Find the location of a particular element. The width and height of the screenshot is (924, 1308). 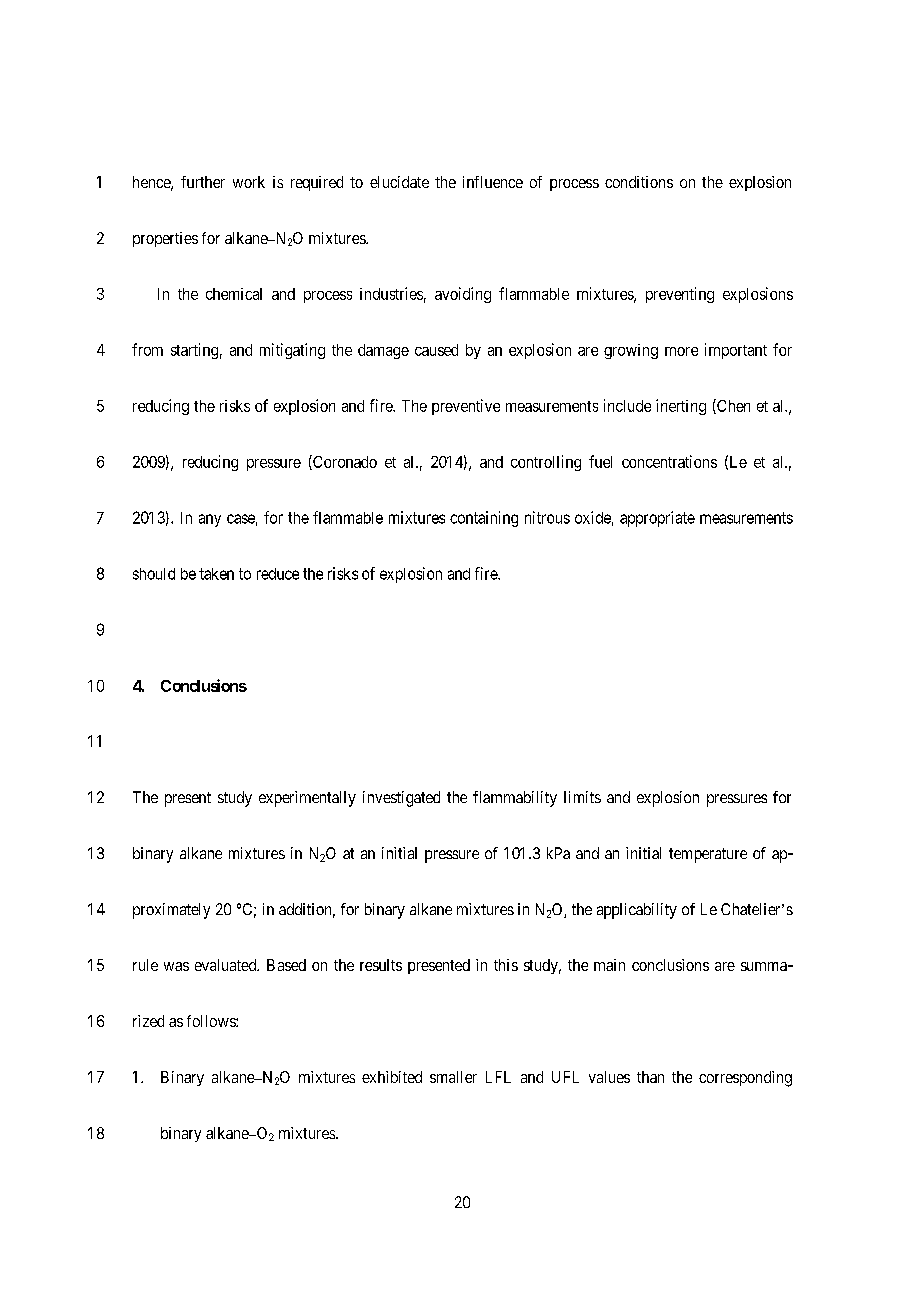

include is located at coordinates (627, 405).
